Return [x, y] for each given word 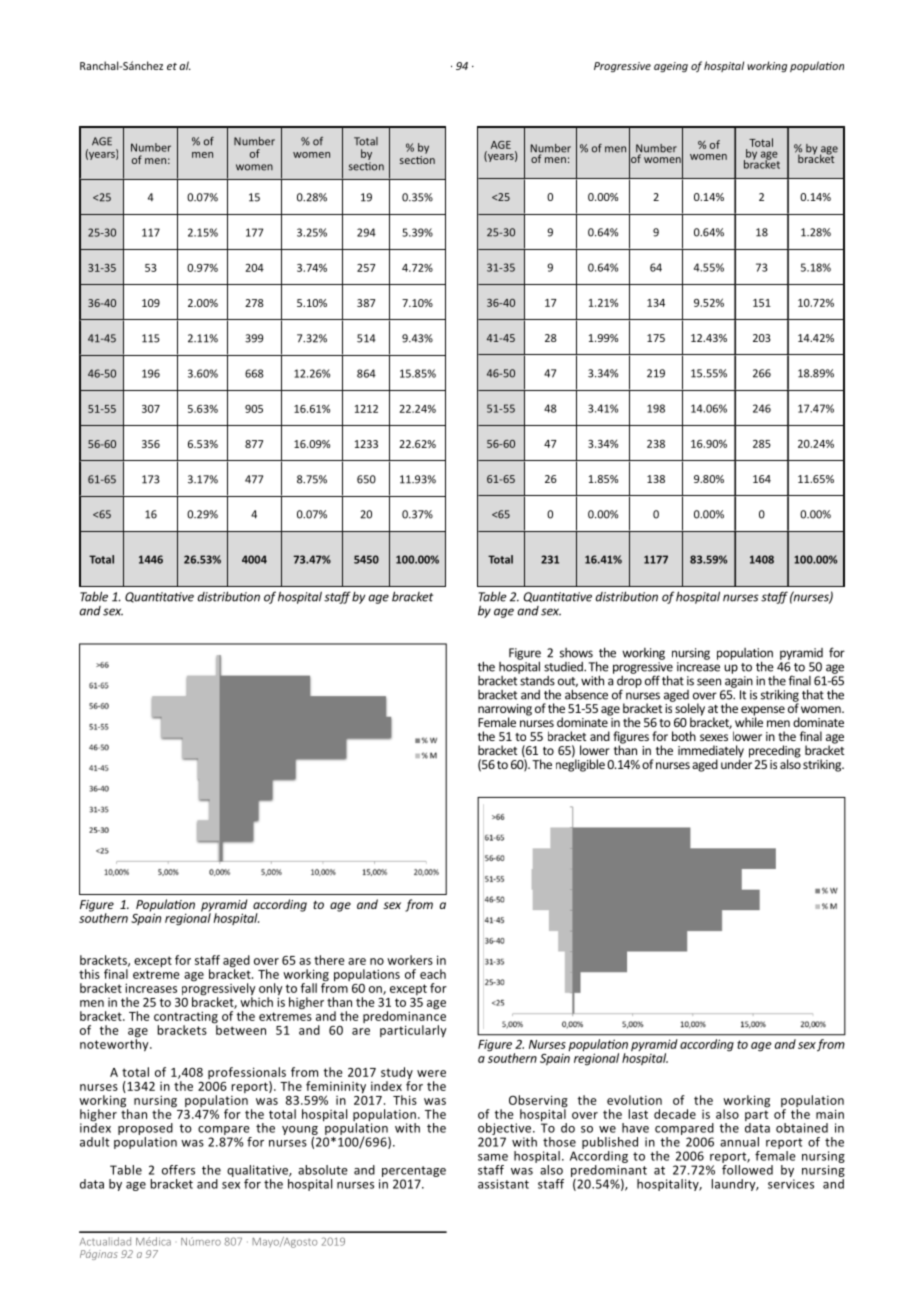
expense [763, 712]
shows [576, 653]
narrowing [505, 711]
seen [709, 682]
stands [536, 679]
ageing [671, 67]
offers [178, 1170]
